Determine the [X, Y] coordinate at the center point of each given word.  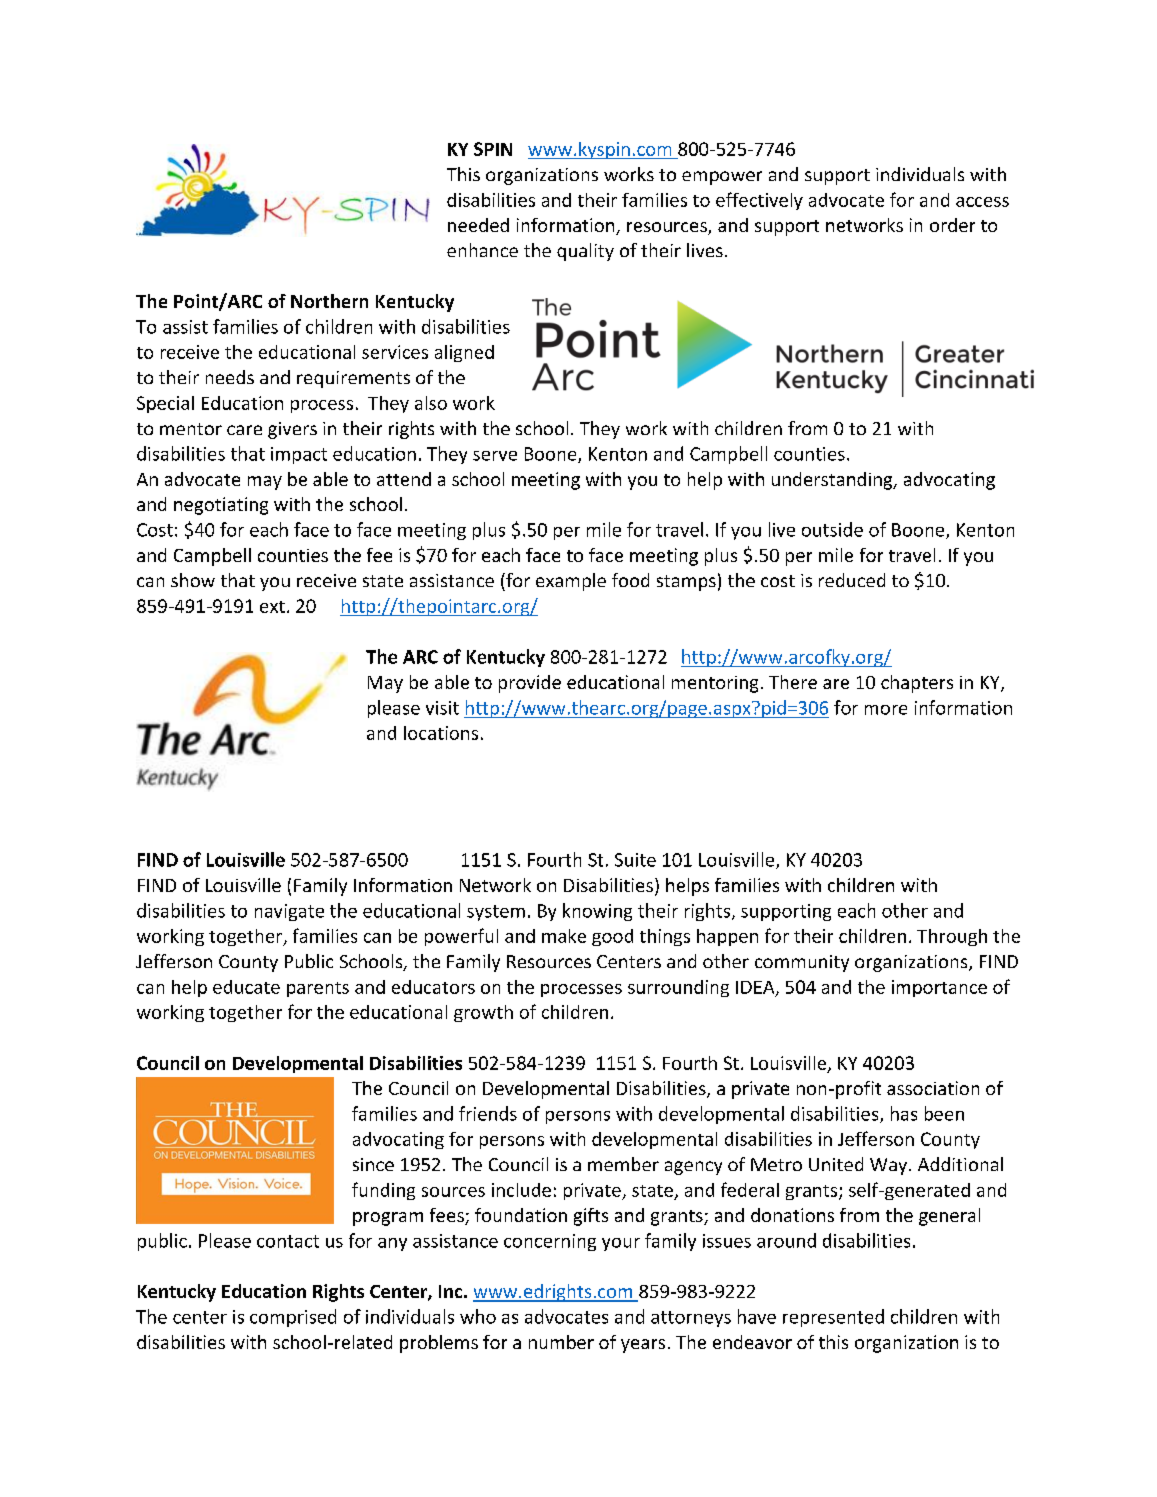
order [952, 225]
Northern [329, 301]
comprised [293, 1318]
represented [833, 1318]
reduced [852, 580]
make [564, 936]
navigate [289, 912]
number [561, 1342]
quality [585, 252]
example [571, 582]
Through [952, 937]
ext [272, 607]
